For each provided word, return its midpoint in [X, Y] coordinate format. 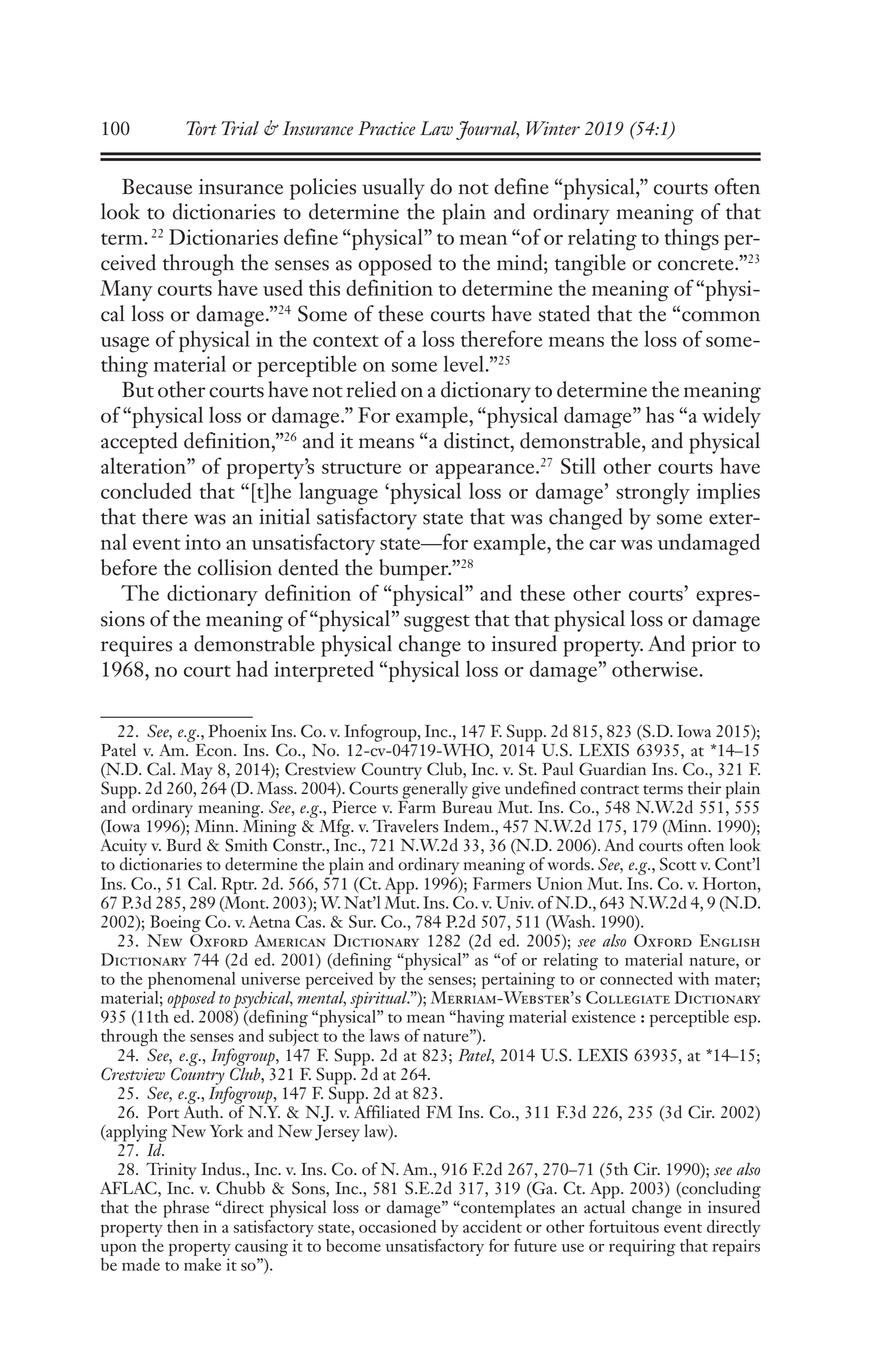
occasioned [397, 1225]
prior [714, 646]
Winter [553, 128]
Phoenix [237, 731]
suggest [437, 623]
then [182, 1225]
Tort [201, 128]
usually [393, 189]
